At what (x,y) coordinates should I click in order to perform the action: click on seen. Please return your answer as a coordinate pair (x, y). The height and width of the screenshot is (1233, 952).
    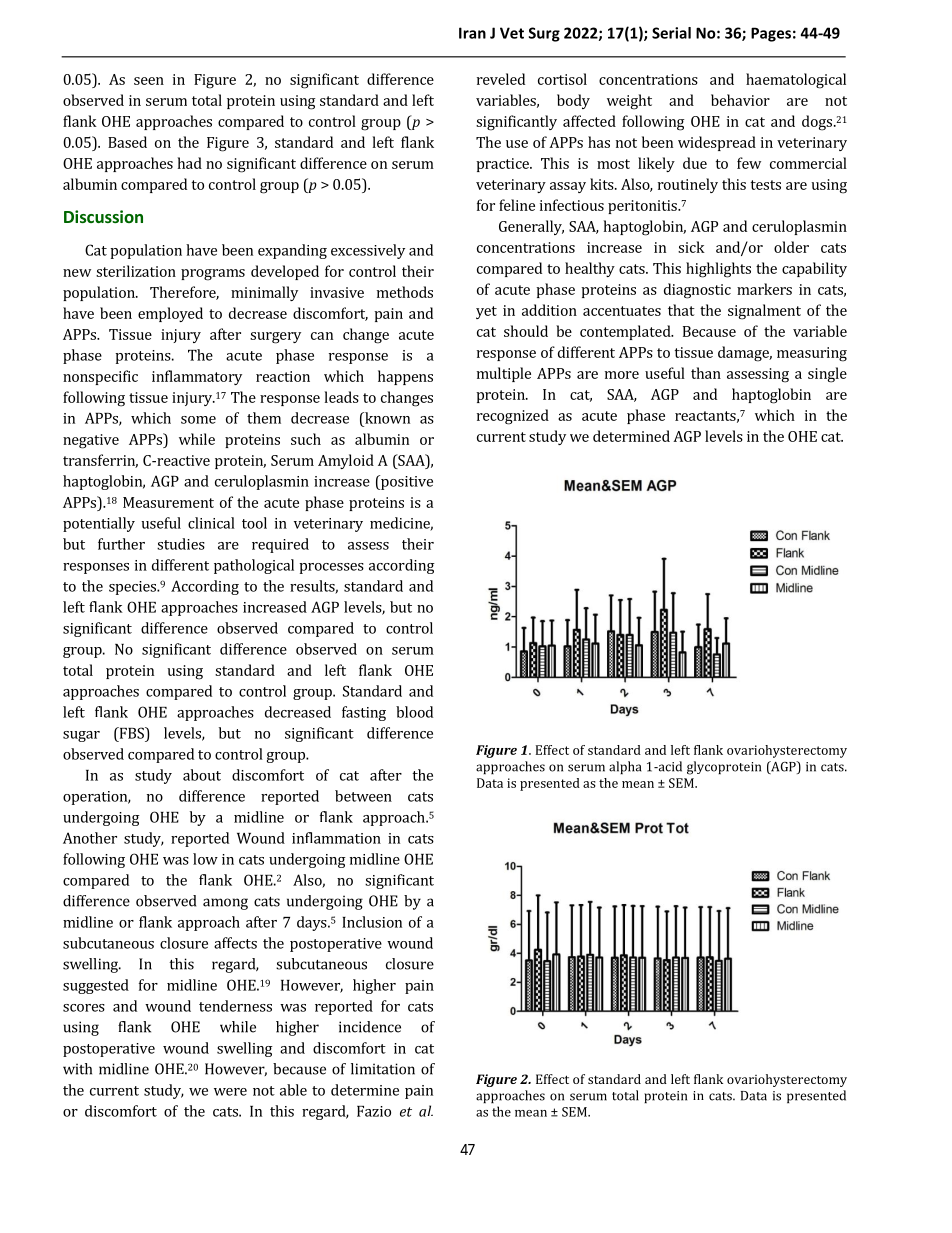
    Looking at the image, I should click on (149, 81).
